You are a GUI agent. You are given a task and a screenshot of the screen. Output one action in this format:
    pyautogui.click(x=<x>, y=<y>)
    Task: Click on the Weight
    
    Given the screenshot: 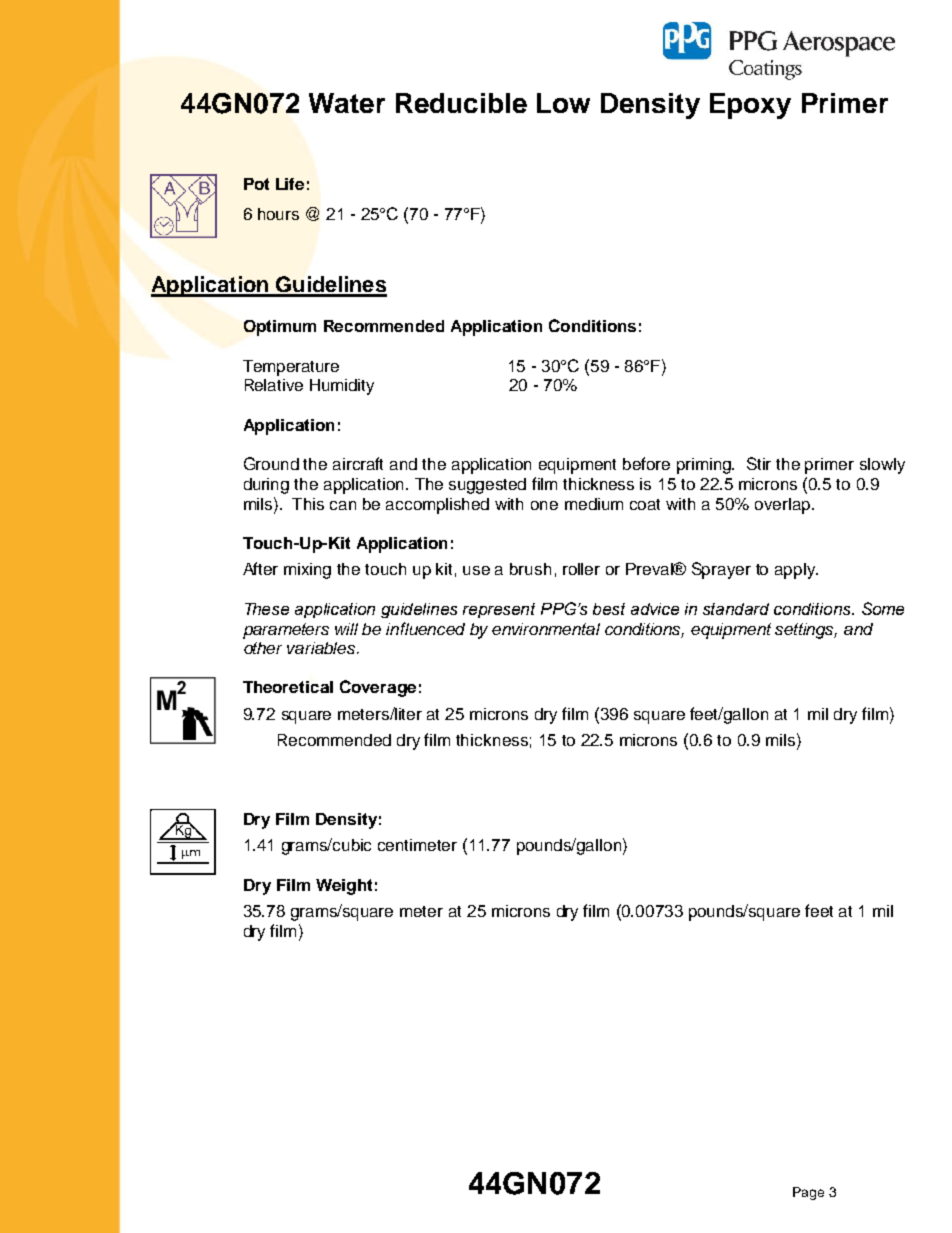 What is the action you would take?
    pyautogui.click(x=344, y=887)
